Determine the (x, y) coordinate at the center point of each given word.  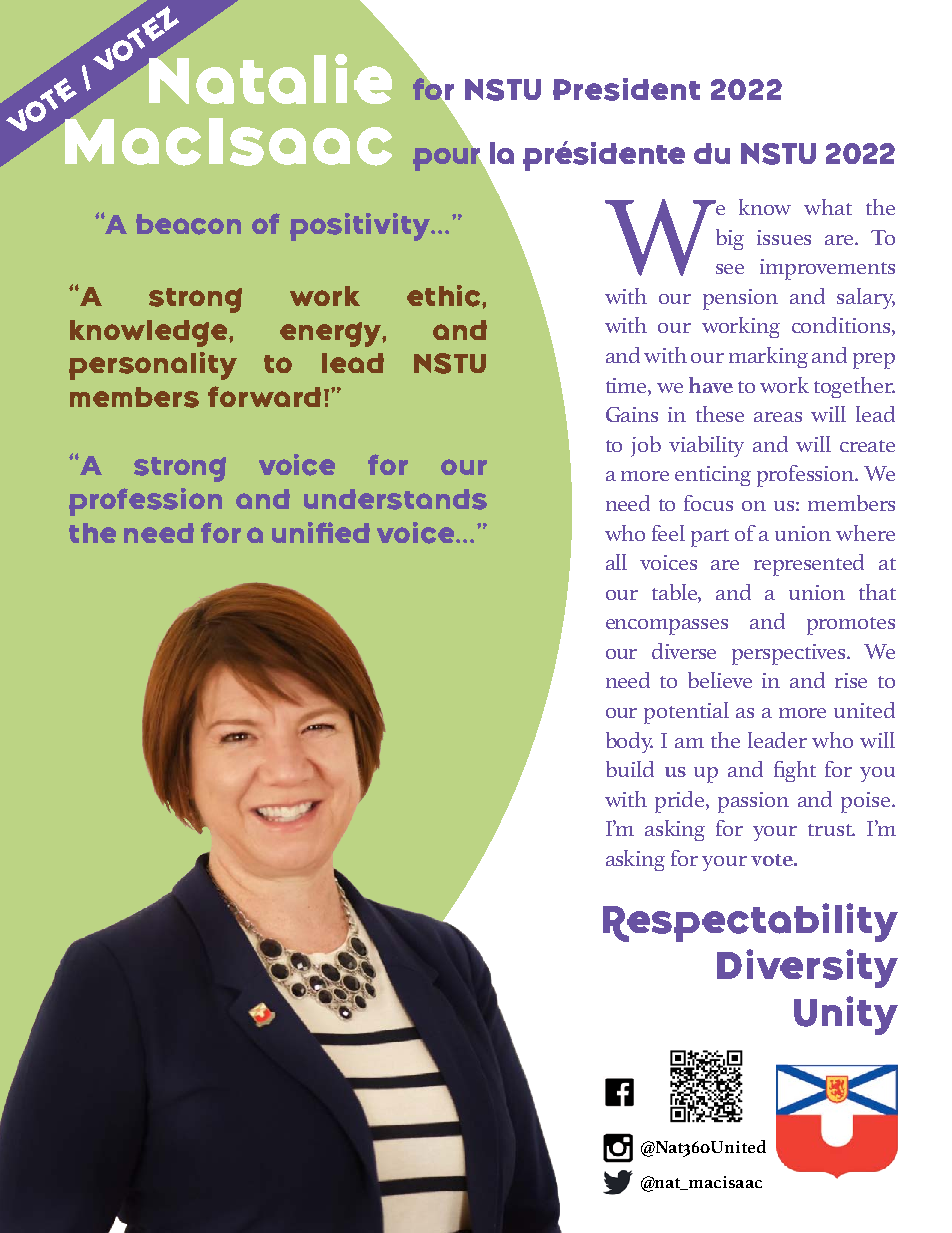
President (626, 89)
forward (264, 396)
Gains (632, 414)
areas (778, 417)
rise (851, 680)
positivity (361, 227)
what (828, 207)
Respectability (750, 922)
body (629, 742)
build (630, 769)
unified (321, 532)
